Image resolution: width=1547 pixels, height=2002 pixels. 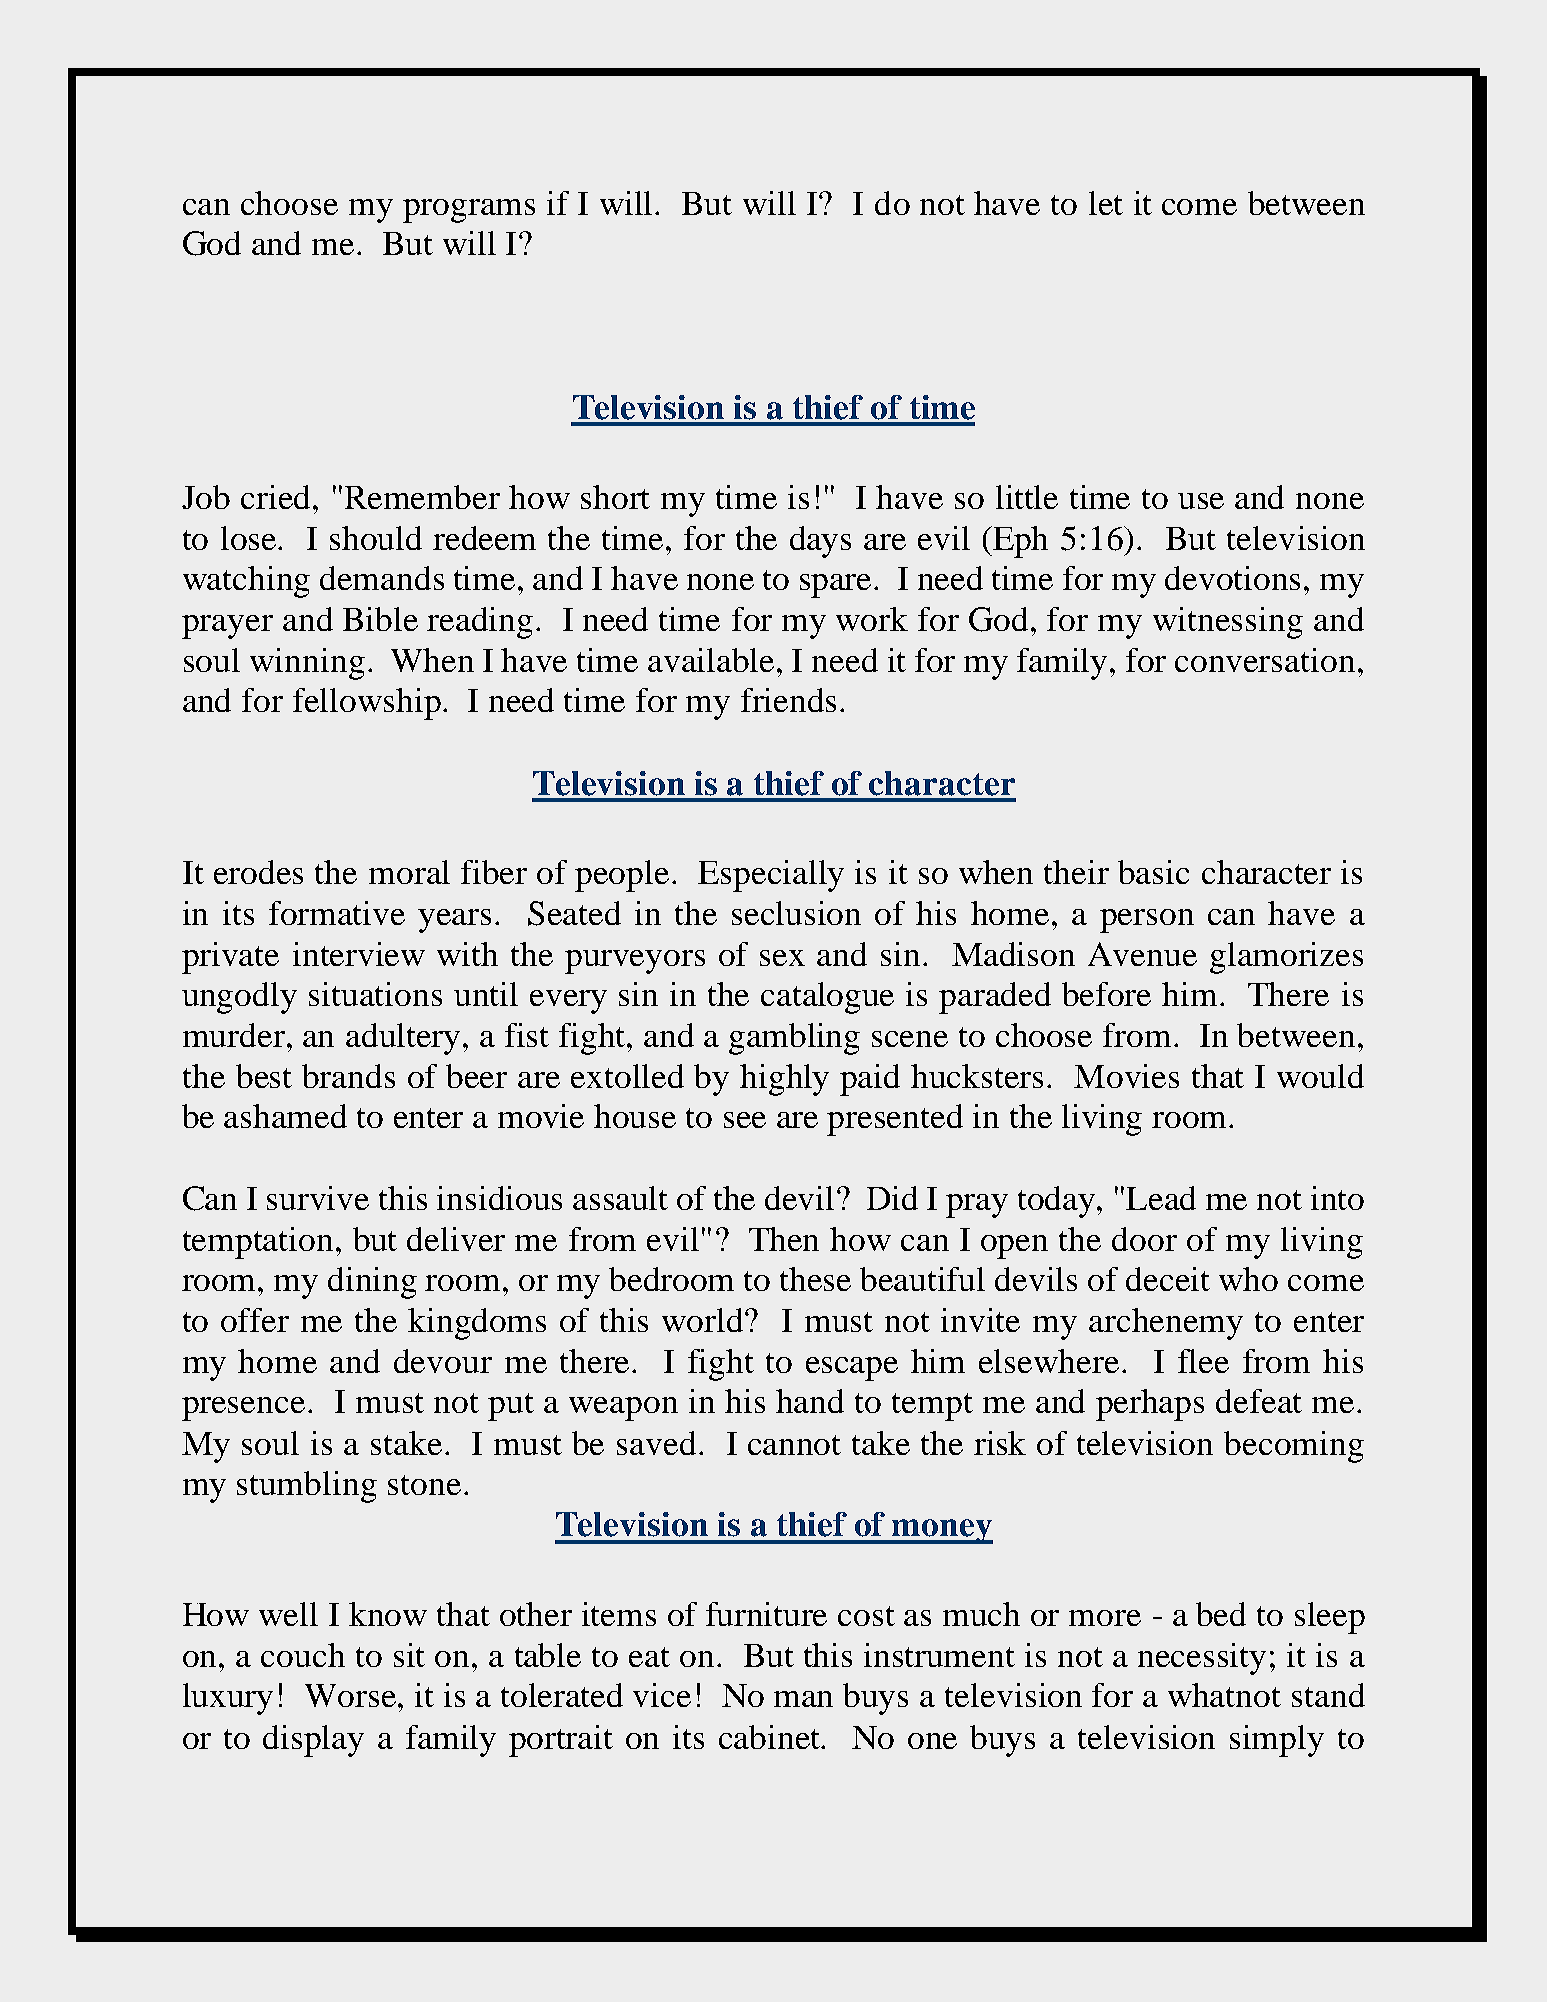 I want to click on survive, so click(x=318, y=1198).
